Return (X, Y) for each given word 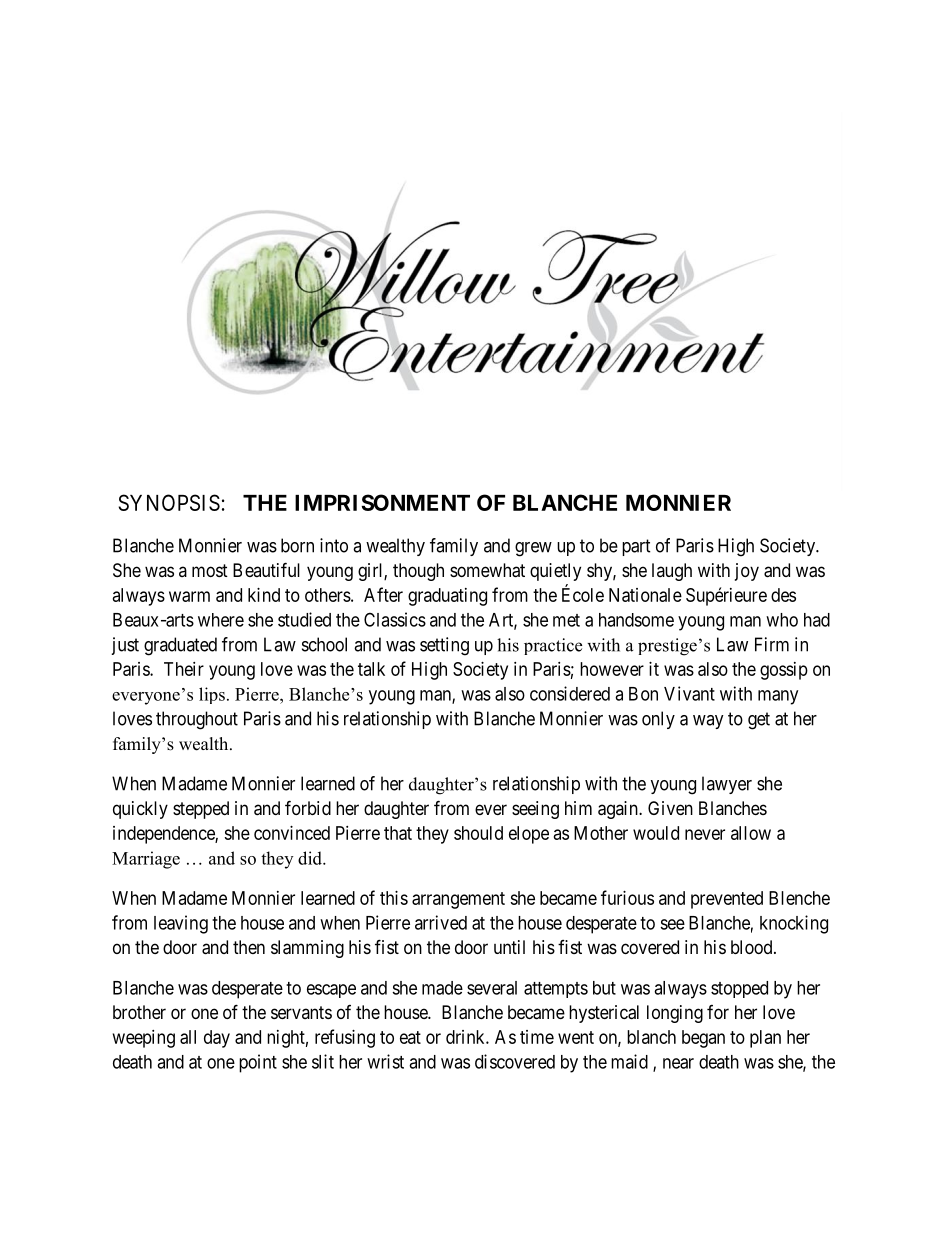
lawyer (727, 785)
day (217, 1039)
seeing (535, 810)
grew (533, 549)
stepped (201, 810)
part (636, 547)
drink (466, 1037)
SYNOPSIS (169, 502)
